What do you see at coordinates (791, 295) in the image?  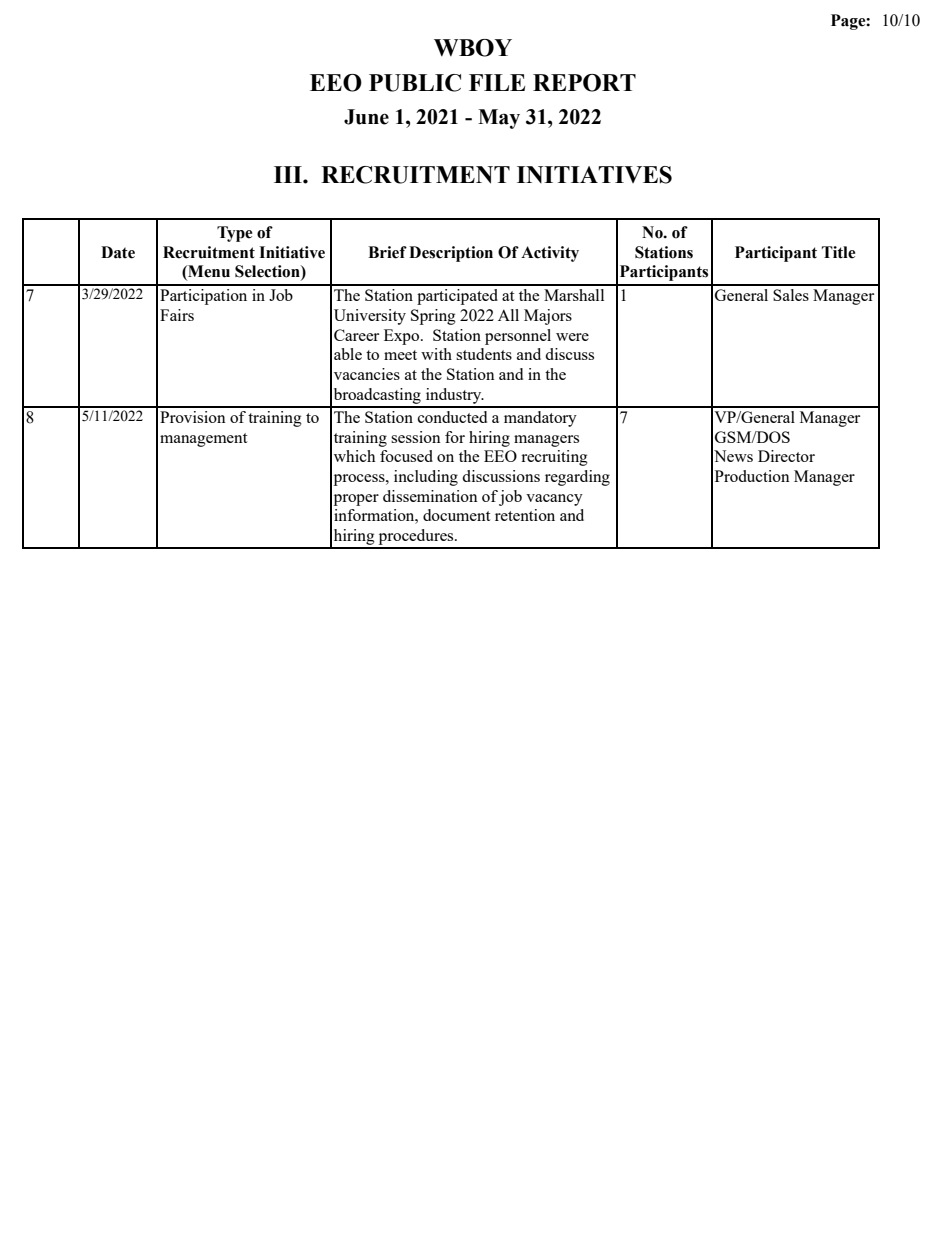 I see `Sales` at bounding box center [791, 295].
